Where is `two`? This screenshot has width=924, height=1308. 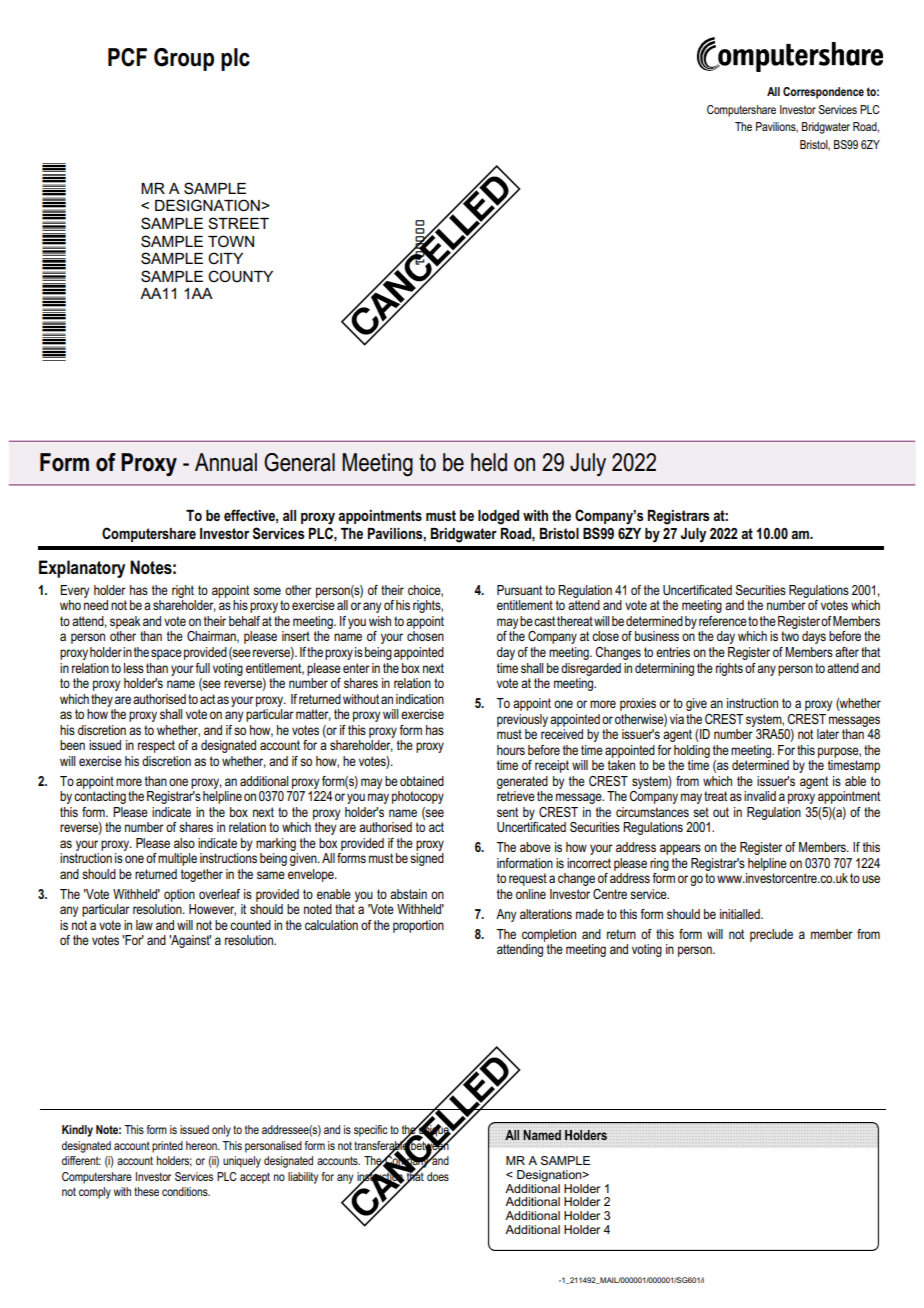 two is located at coordinates (790, 636).
